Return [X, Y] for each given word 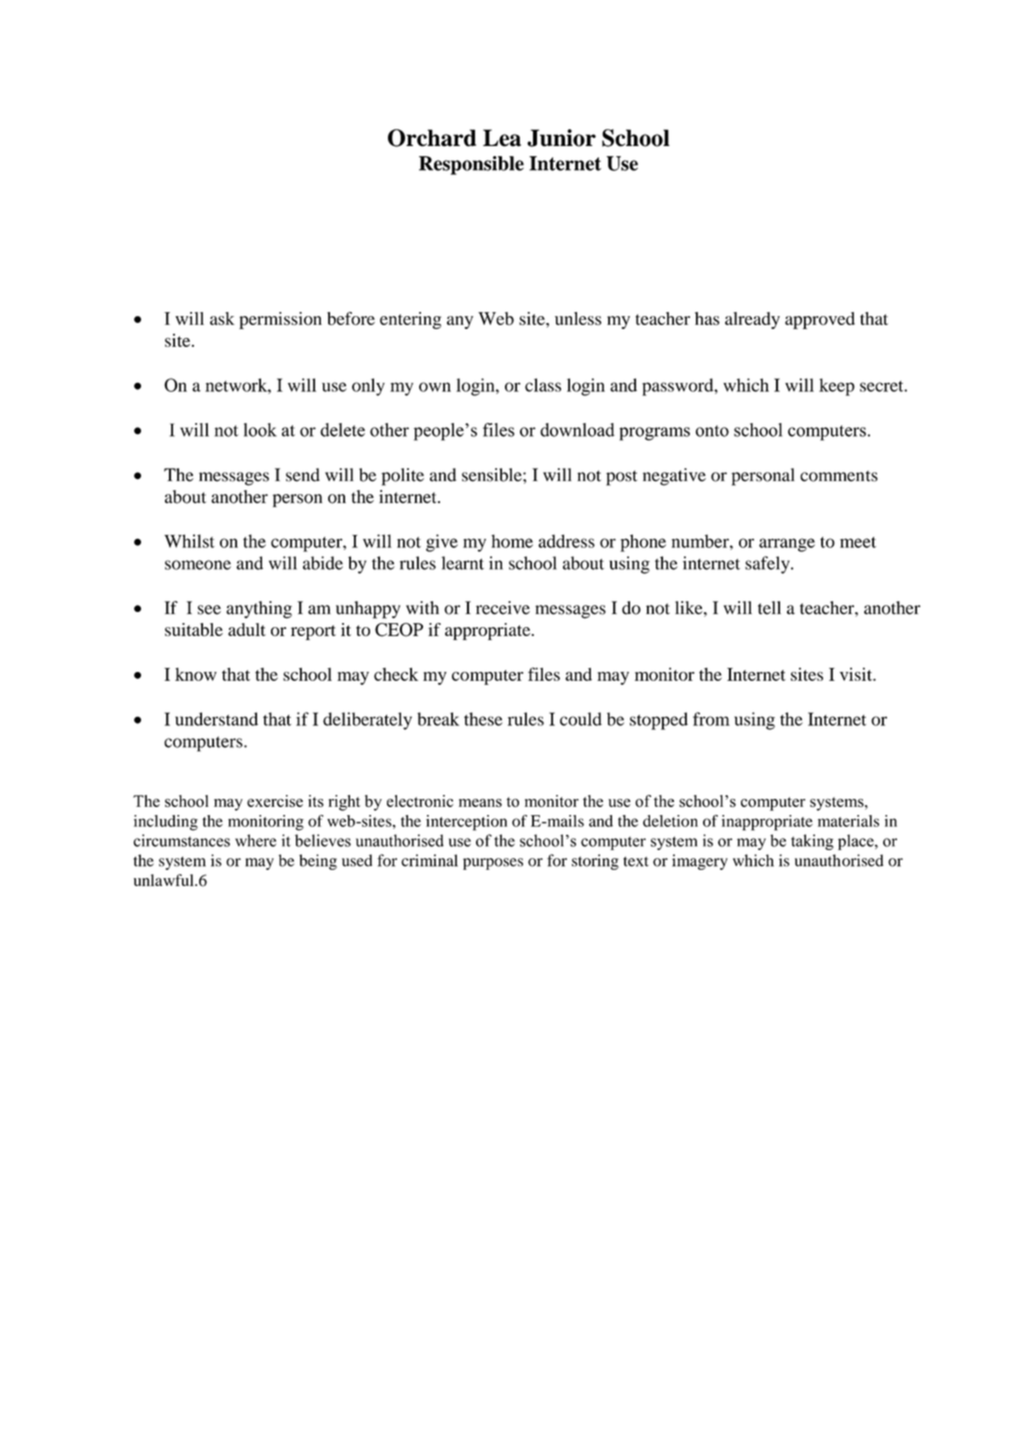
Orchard [432, 138]
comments [839, 476]
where [255, 840]
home [512, 541]
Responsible [471, 165]
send [303, 475]
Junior [561, 138]
